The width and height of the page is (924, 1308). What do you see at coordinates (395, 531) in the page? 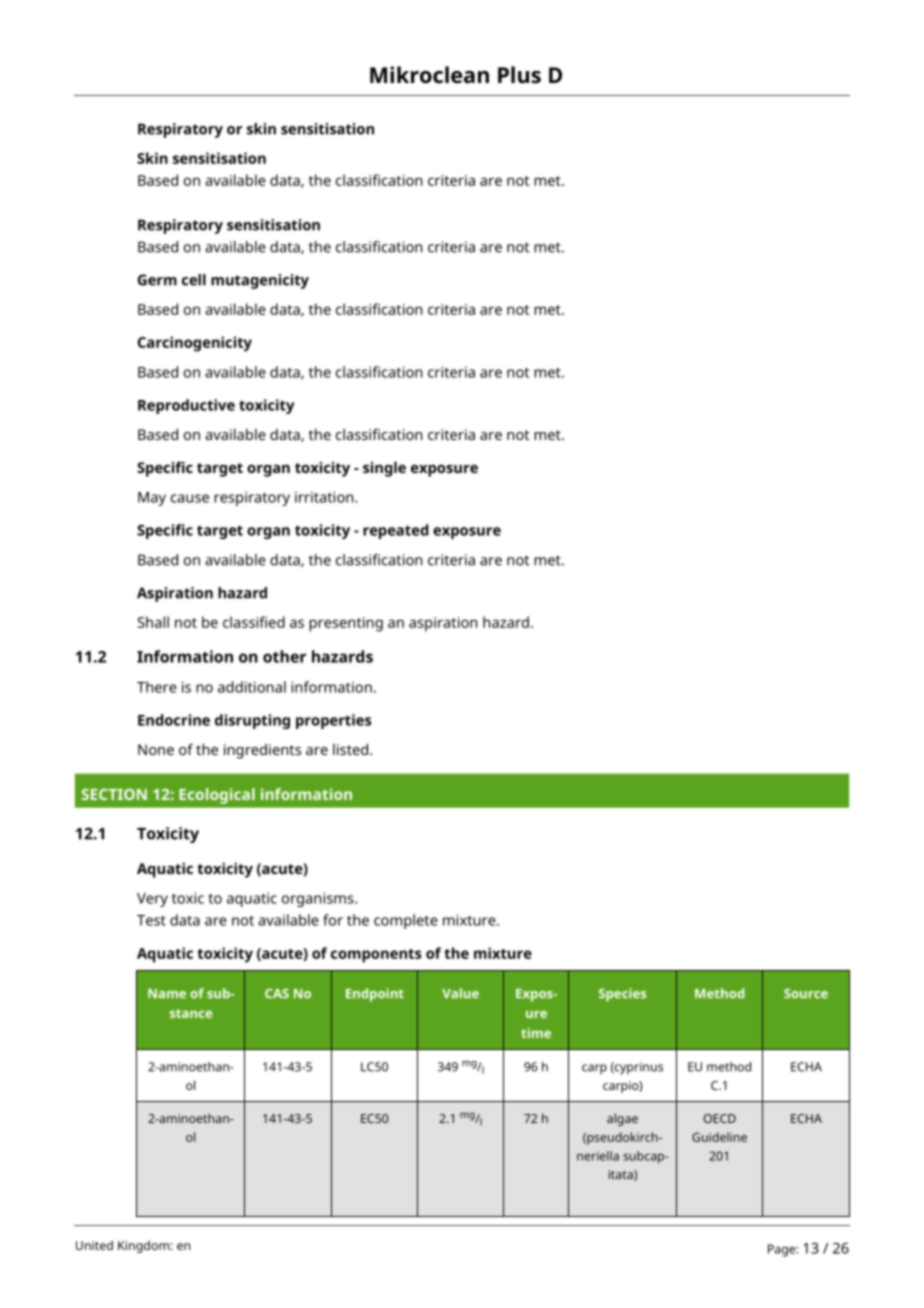
I see `repeated` at bounding box center [395, 531].
